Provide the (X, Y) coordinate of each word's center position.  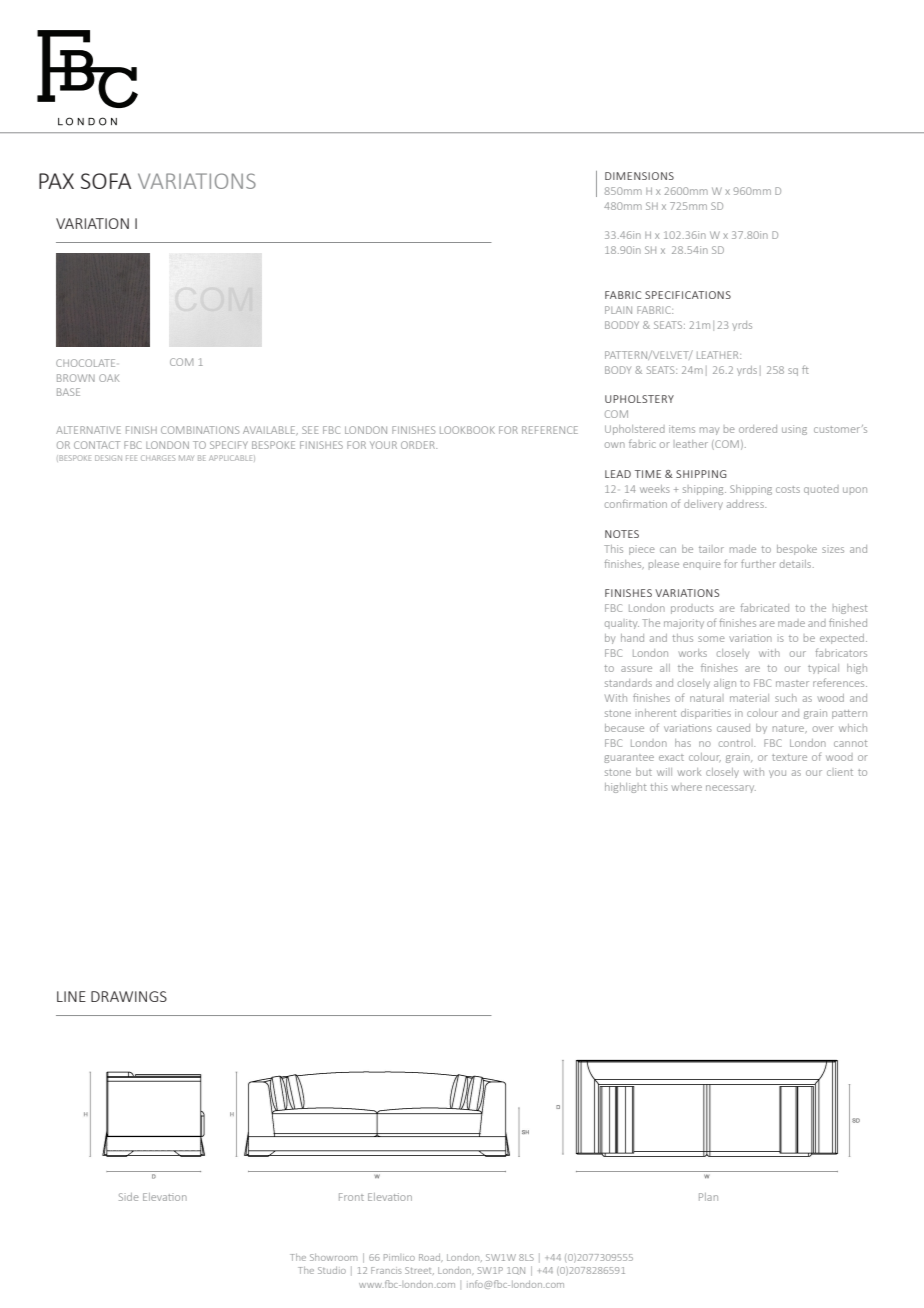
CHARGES (158, 458)
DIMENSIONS (639, 176)
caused (733, 728)
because (624, 728)
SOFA (106, 181)
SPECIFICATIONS (688, 295)
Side (129, 1197)
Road (430, 1258)
